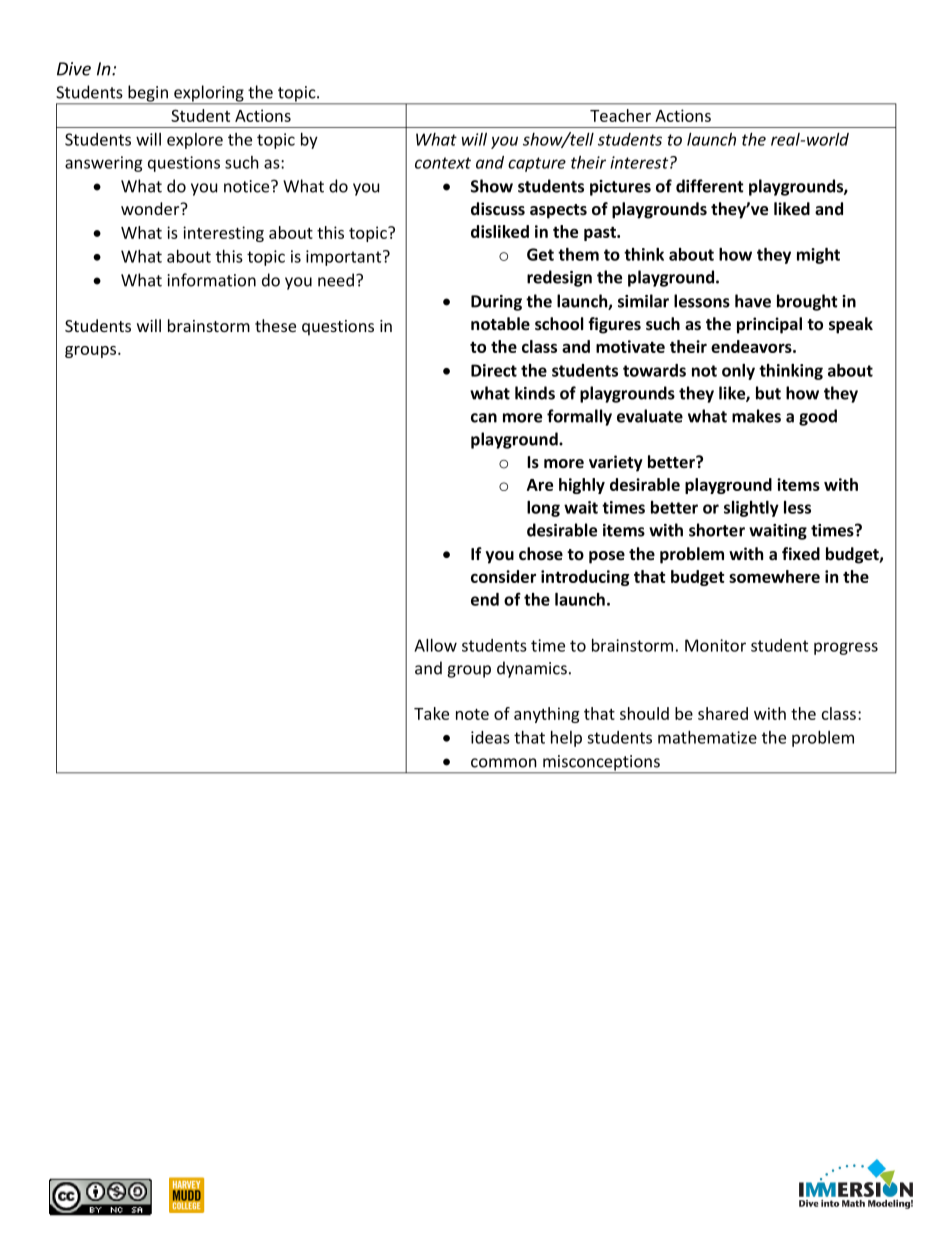  I want to click on begin, so click(148, 94).
